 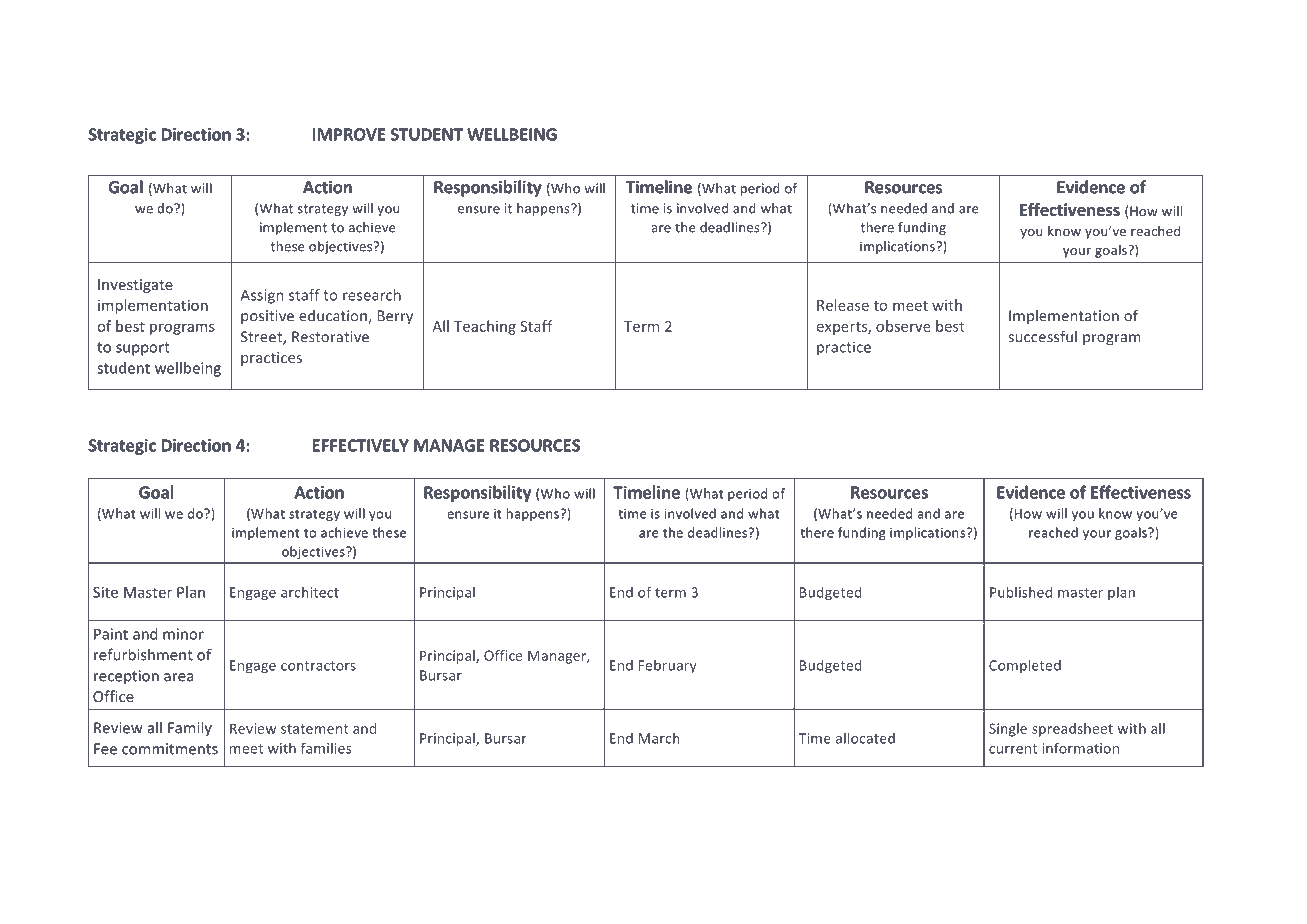 I want to click on successful, so click(x=1043, y=336).
